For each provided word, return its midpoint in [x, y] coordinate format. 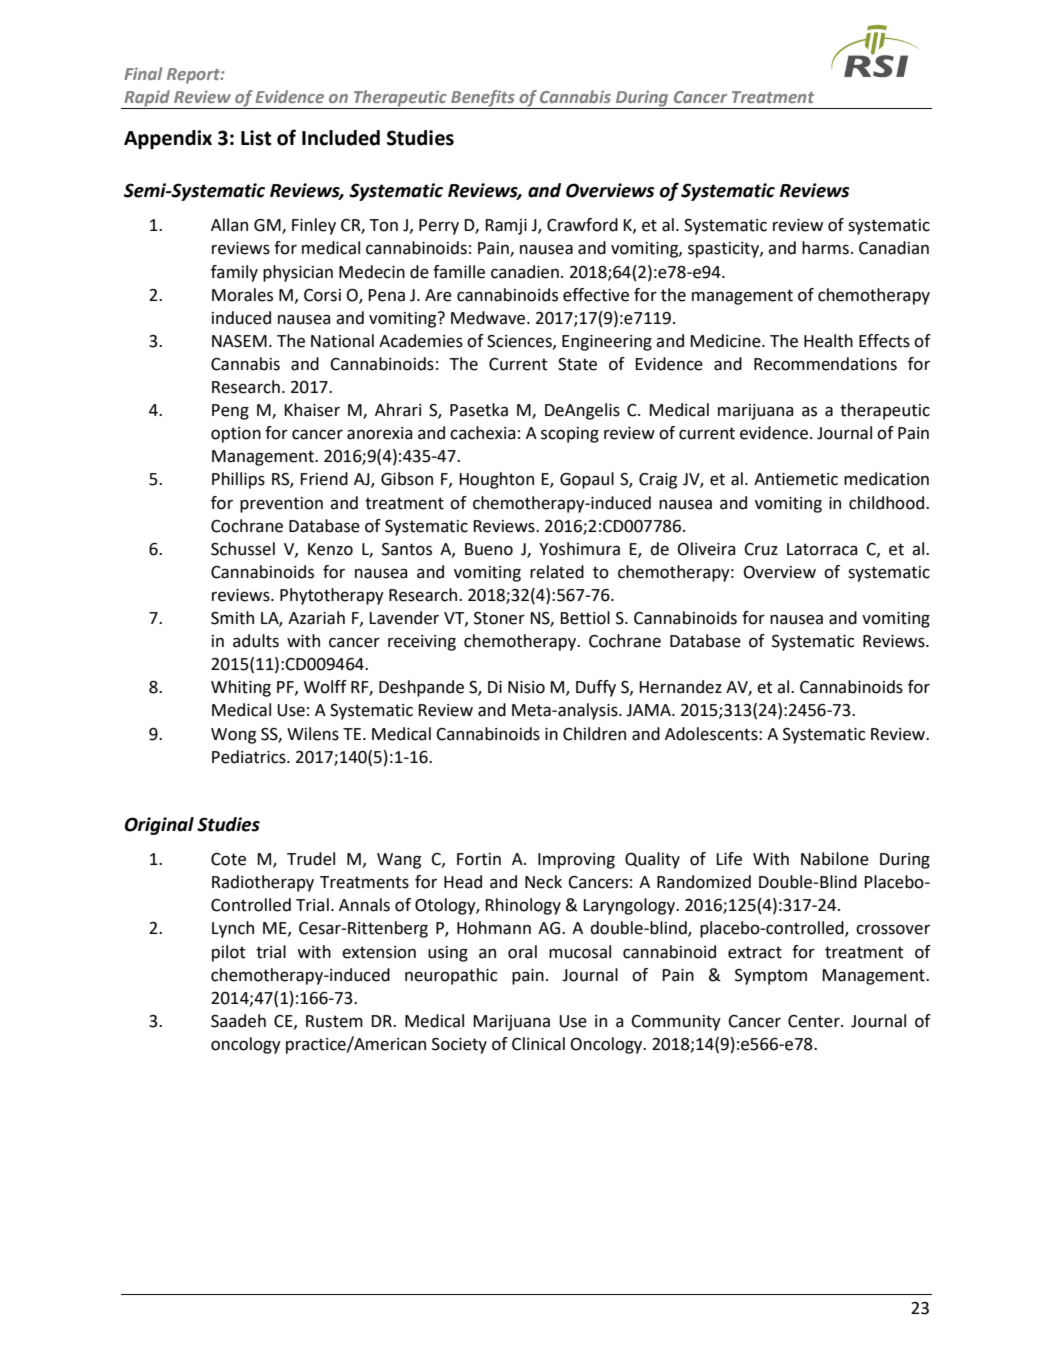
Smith [232, 618]
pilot [228, 953]
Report [194, 76]
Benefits [483, 99]
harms [825, 248]
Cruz [761, 549]
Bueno [489, 549]
